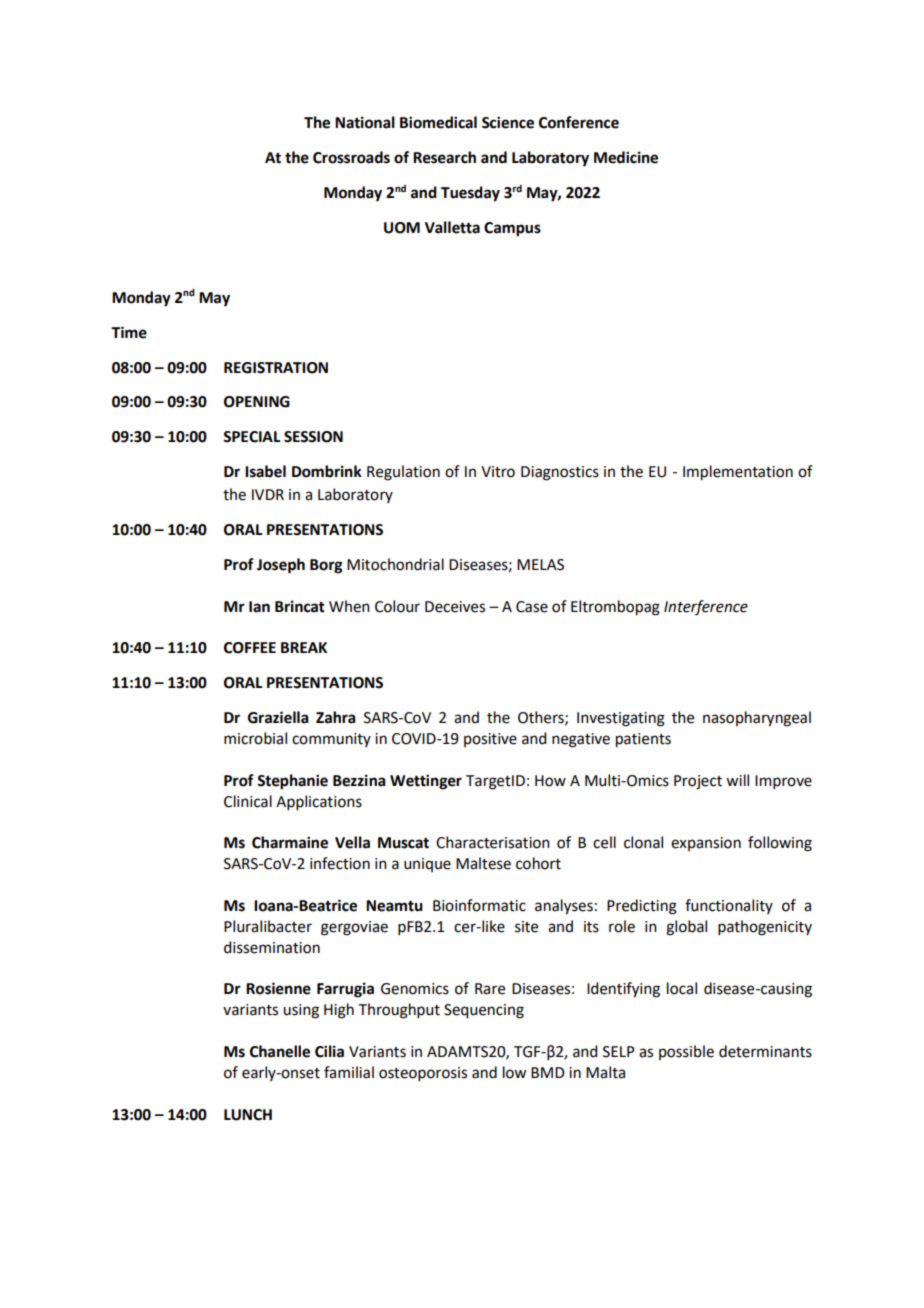 This document has height=1308, width=924. What do you see at coordinates (257, 402) in the document?
I see `OPENING` at bounding box center [257, 402].
